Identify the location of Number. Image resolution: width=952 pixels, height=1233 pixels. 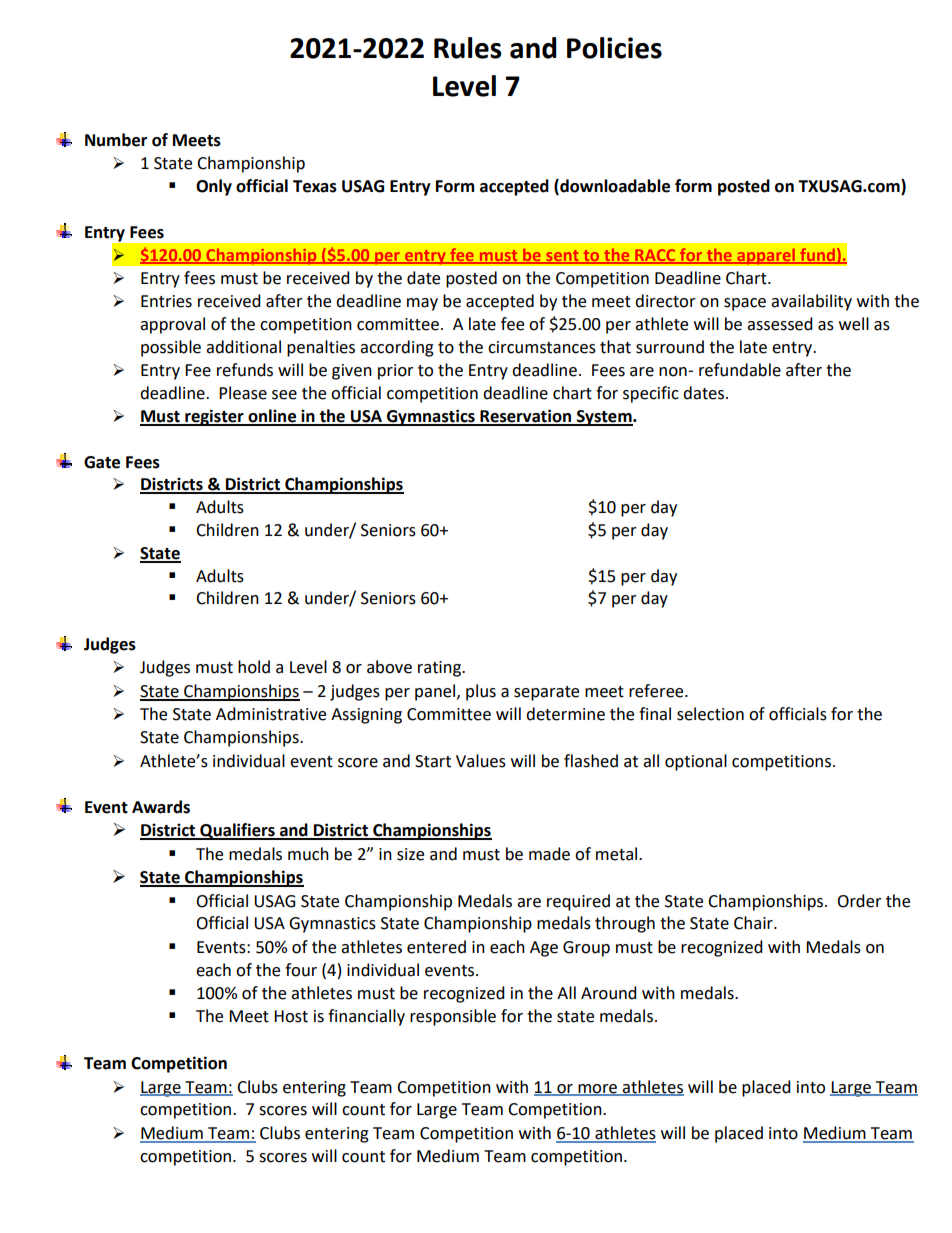
(116, 140).
